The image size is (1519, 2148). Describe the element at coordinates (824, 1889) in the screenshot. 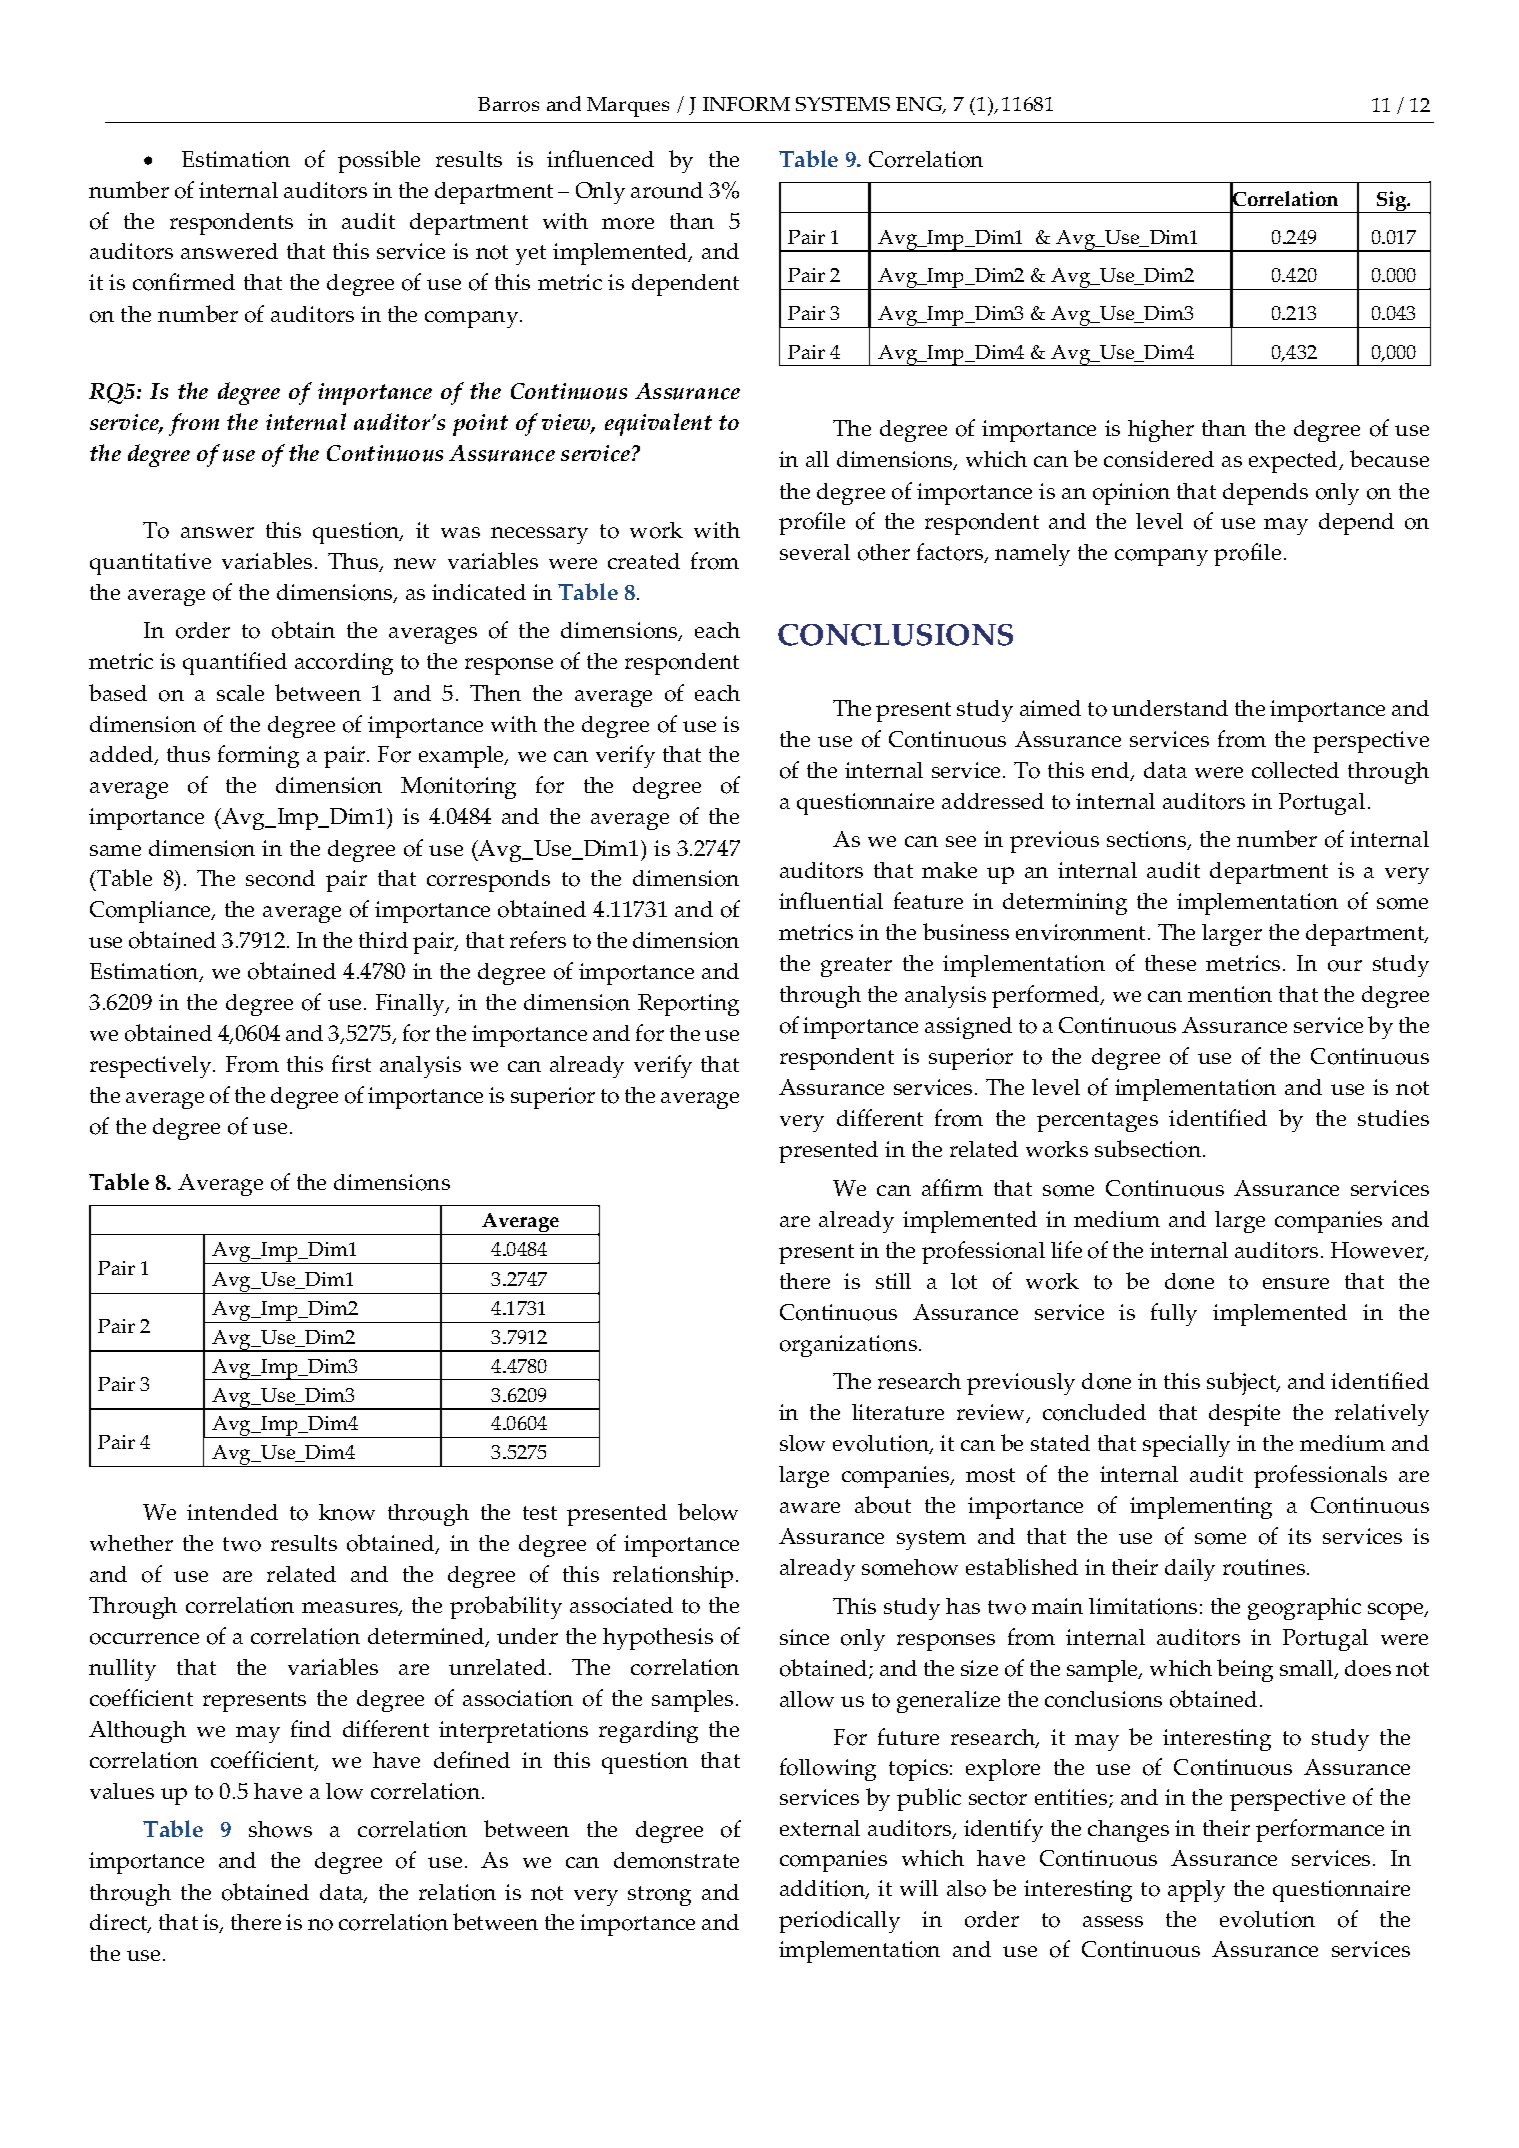

I see `addition` at that location.
